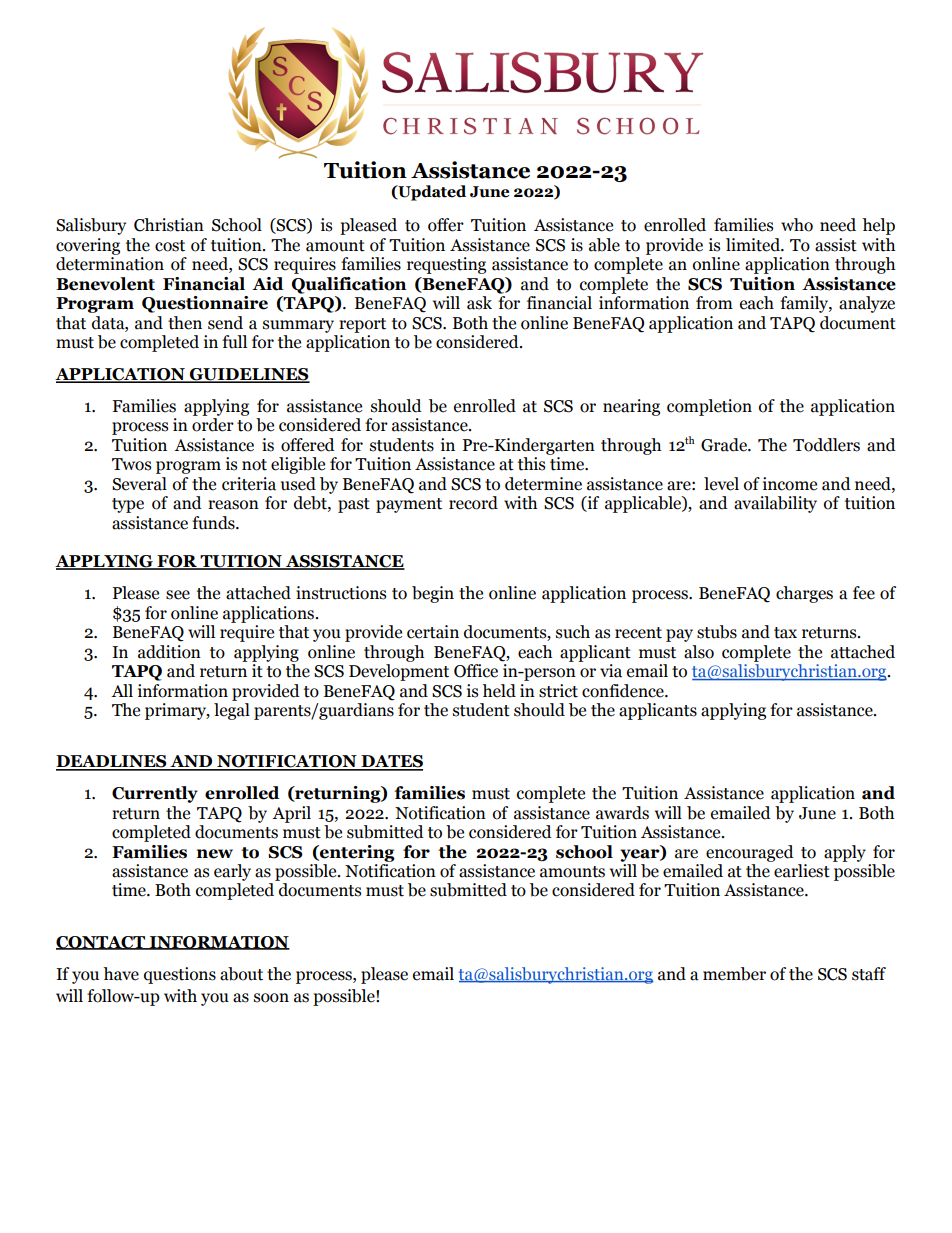  What do you see at coordinates (446, 265) in the page?
I see `requesting` at bounding box center [446, 265].
